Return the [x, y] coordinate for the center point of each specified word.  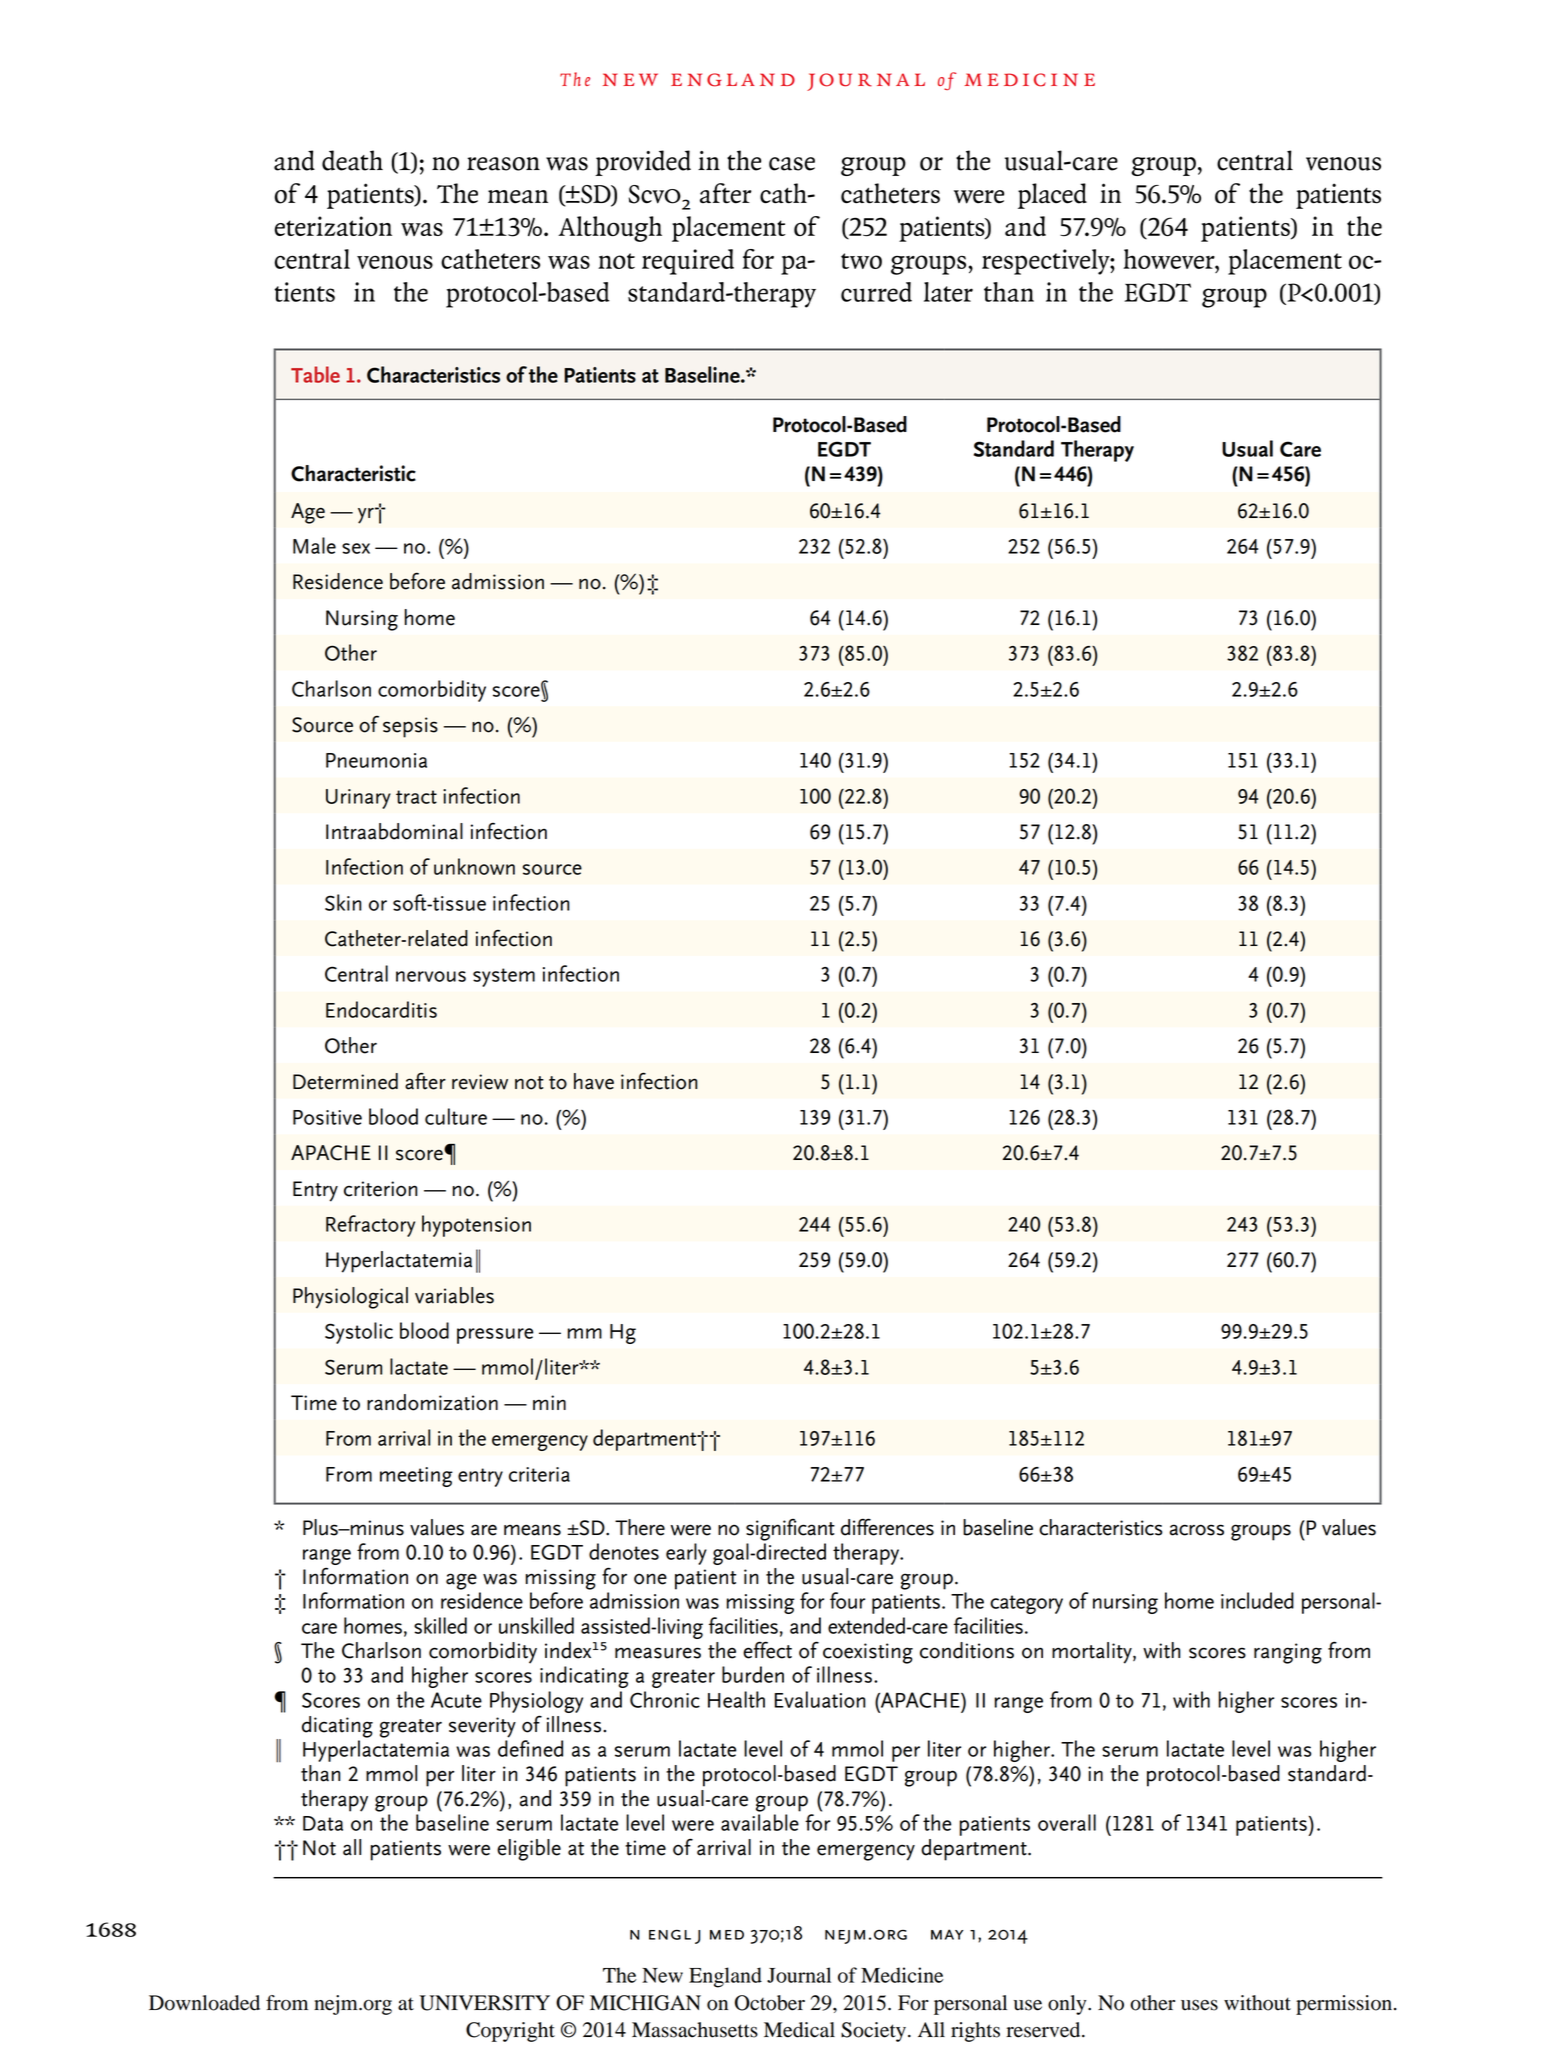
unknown [474, 866]
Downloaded [204, 2003]
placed [1052, 196]
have [594, 1081]
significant [790, 1530]
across [1197, 1530]
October [770, 2003]
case [792, 164]
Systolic [359, 1333]
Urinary [358, 799]
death [352, 160]
